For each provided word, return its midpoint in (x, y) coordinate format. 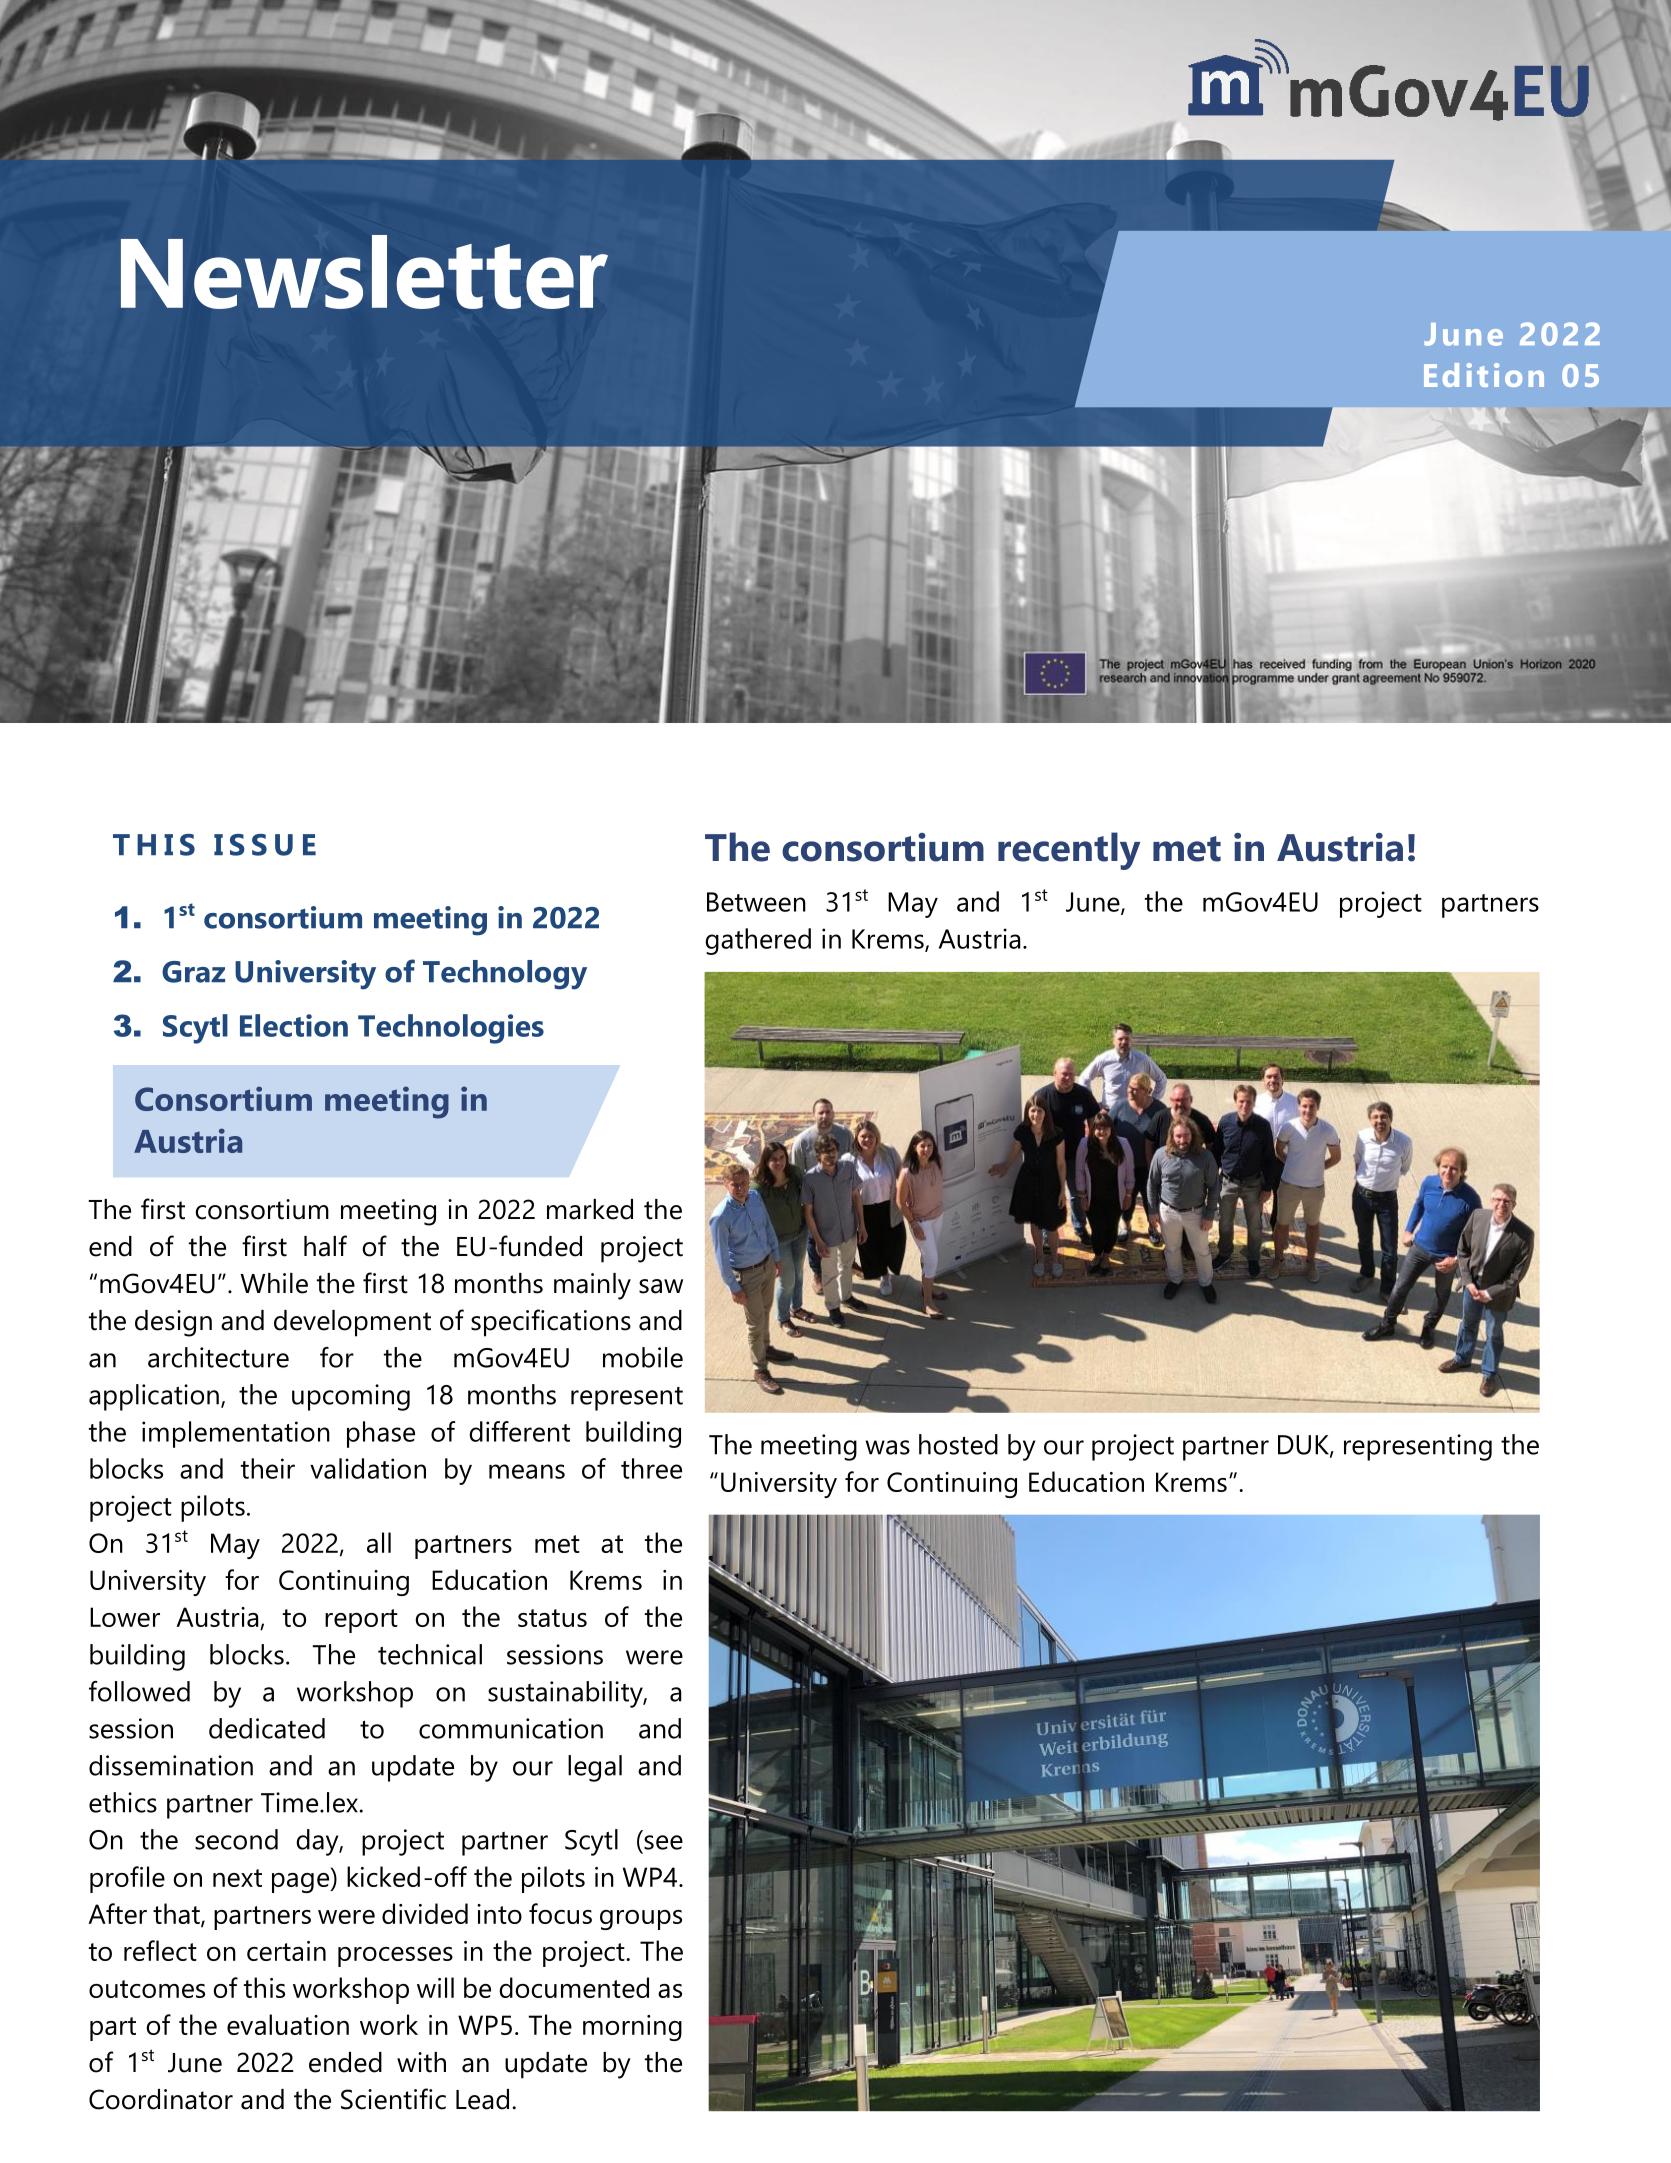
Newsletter (364, 272)
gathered (758, 941)
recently (1069, 851)
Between (756, 902)
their (268, 1468)
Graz (193, 972)
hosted (958, 1444)
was (888, 1447)
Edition (1484, 375)
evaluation (288, 2024)
